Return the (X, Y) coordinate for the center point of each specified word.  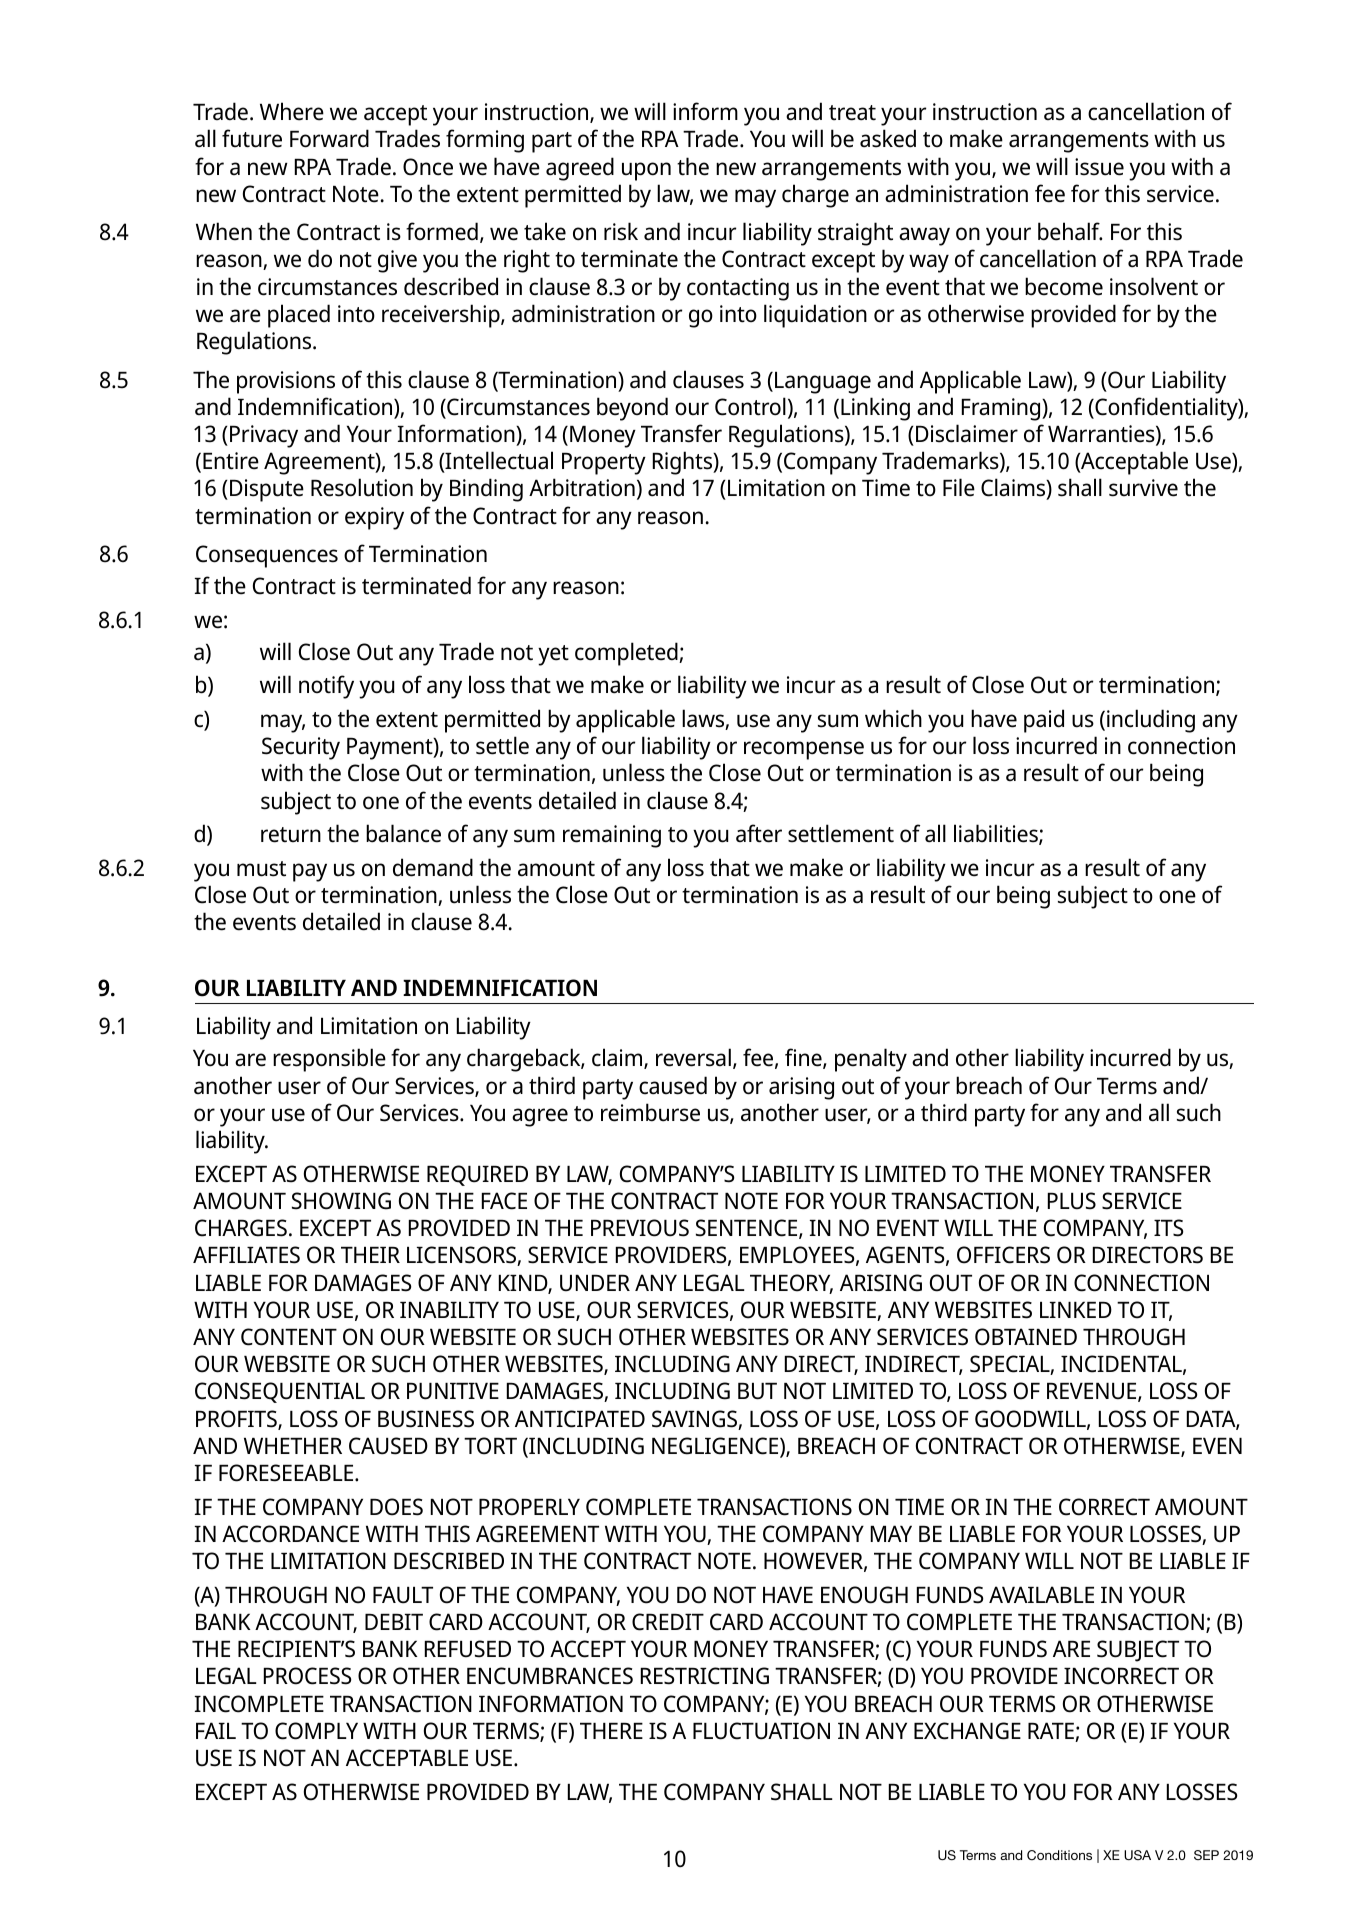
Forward (329, 138)
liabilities (997, 834)
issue (1099, 167)
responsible (329, 1060)
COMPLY (316, 1731)
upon (646, 171)
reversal (693, 1057)
